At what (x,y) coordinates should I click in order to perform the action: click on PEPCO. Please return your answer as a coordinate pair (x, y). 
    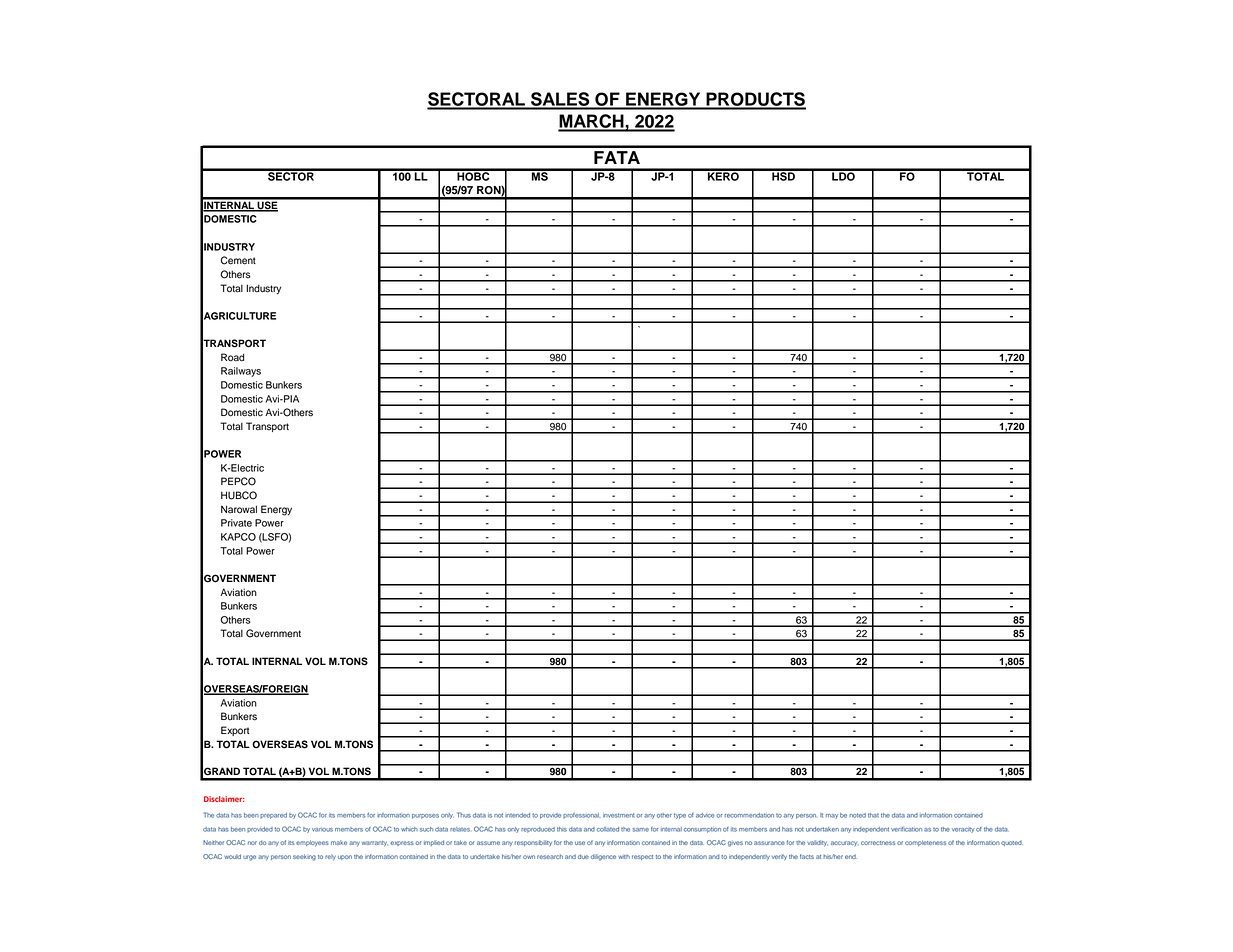
    Looking at the image, I should click on (238, 481).
